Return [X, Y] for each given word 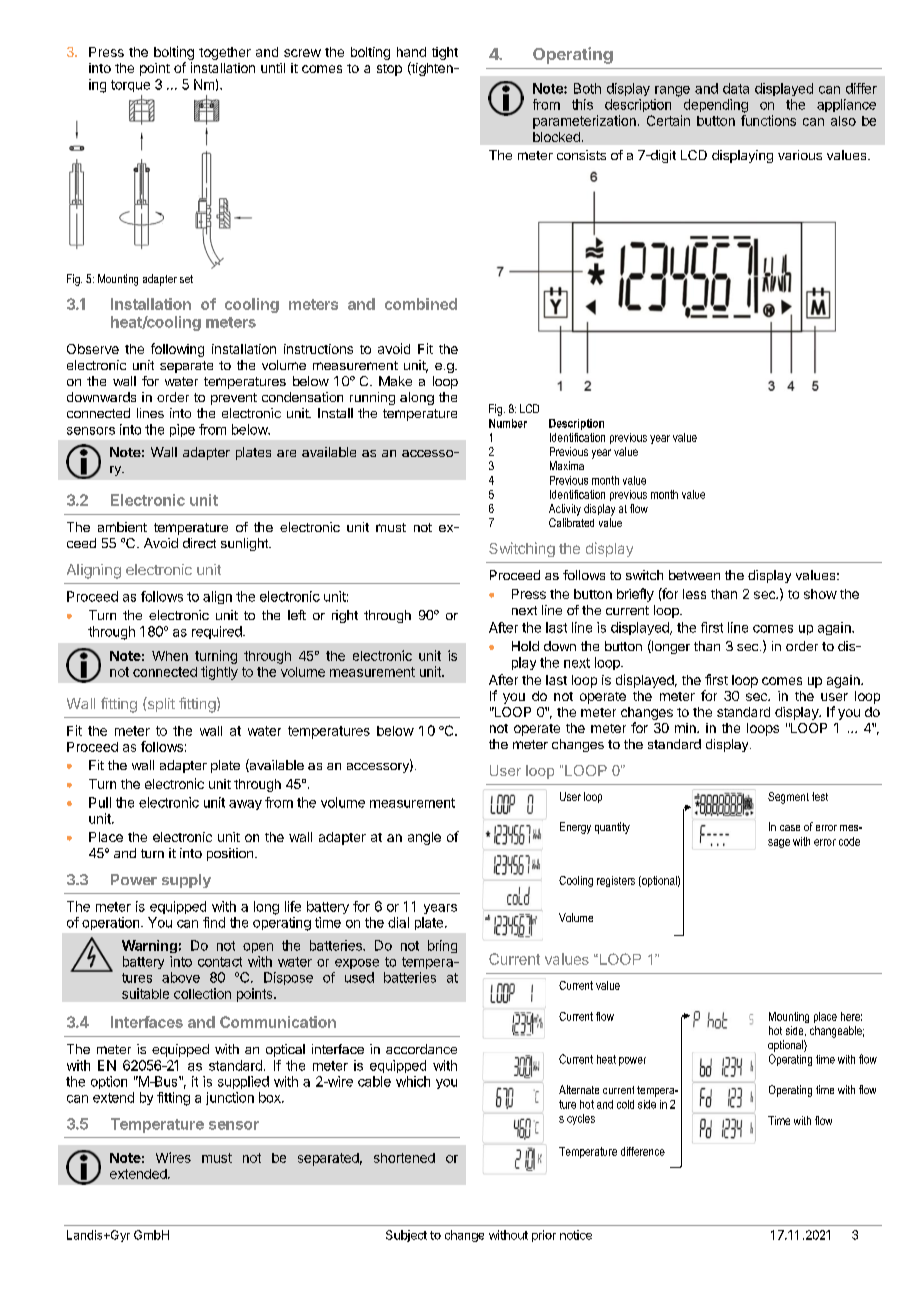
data [736, 88]
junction [230, 1098]
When [170, 656]
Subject [406, 1236]
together [225, 53]
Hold [525, 646]
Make [395, 381]
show [820, 594]
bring [442, 946]
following [177, 350]
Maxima [567, 465]
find [214, 922]
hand [411, 52]
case [790, 828]
